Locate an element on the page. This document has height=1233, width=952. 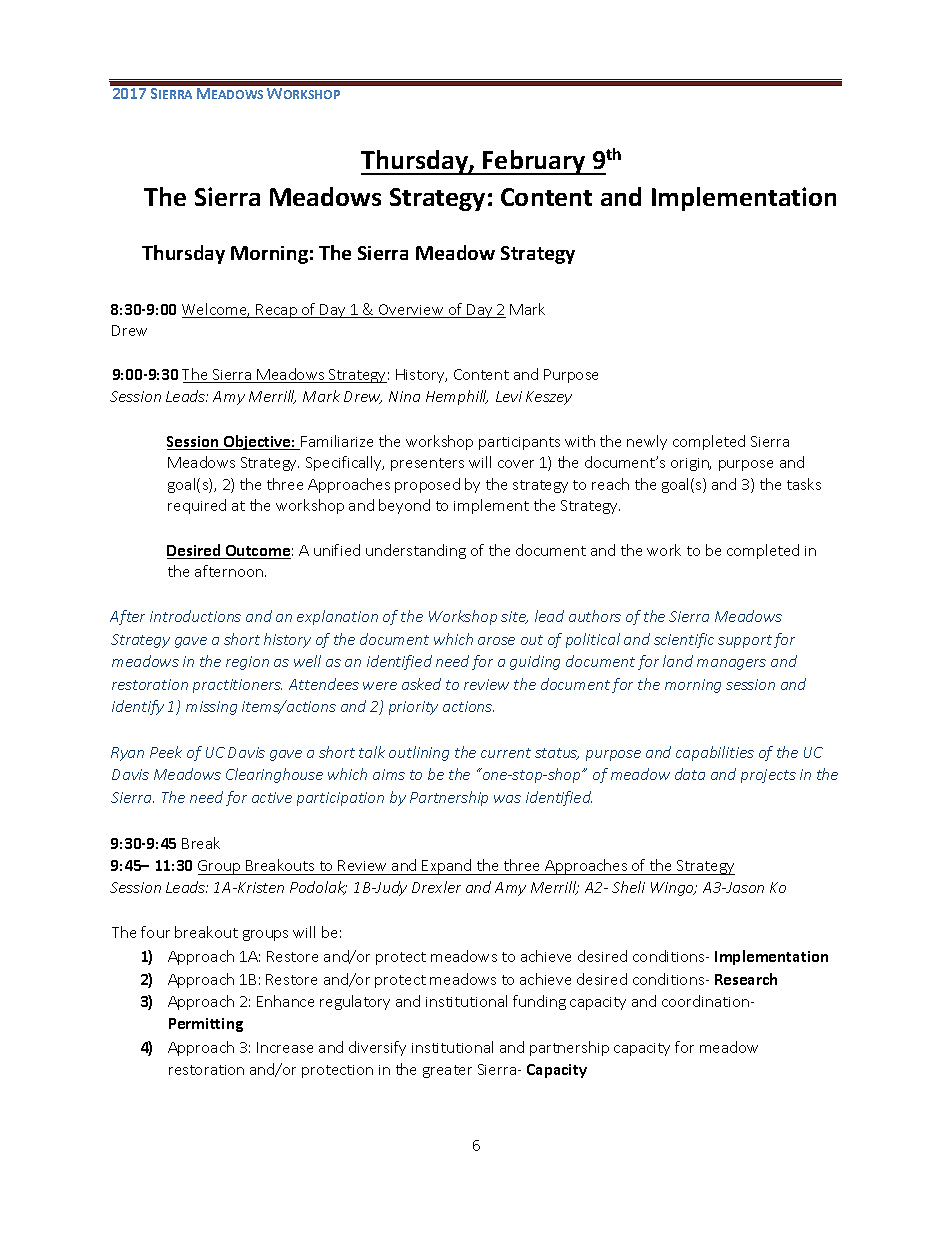
February is located at coordinates (534, 162).
